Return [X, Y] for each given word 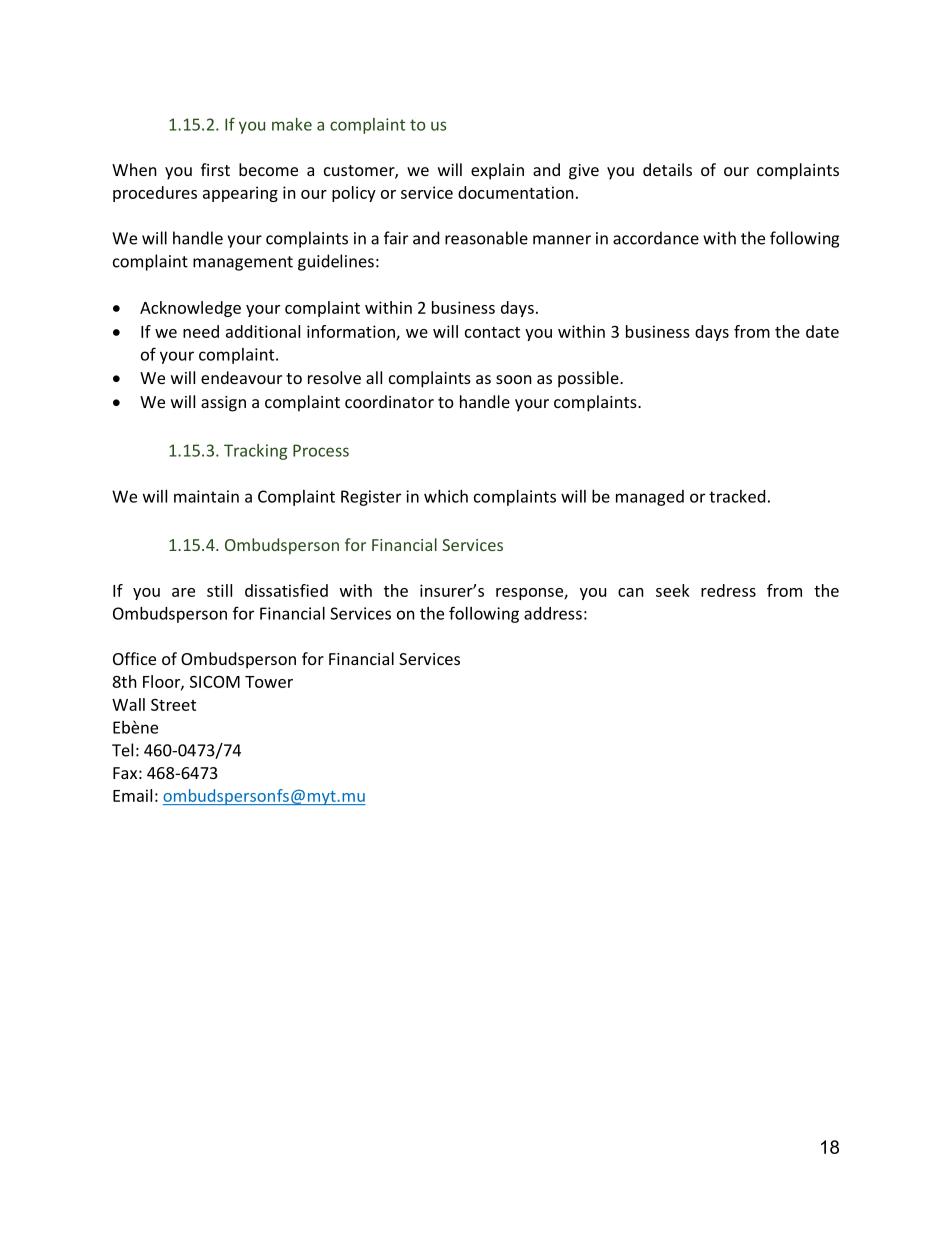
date [822, 331]
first [215, 169]
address [553, 613]
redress [728, 590]
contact [492, 332]
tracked [737, 496]
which [446, 496]
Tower [269, 682]
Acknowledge [190, 309]
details [667, 169]
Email [132, 795]
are [183, 592]
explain [497, 171]
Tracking [255, 452]
